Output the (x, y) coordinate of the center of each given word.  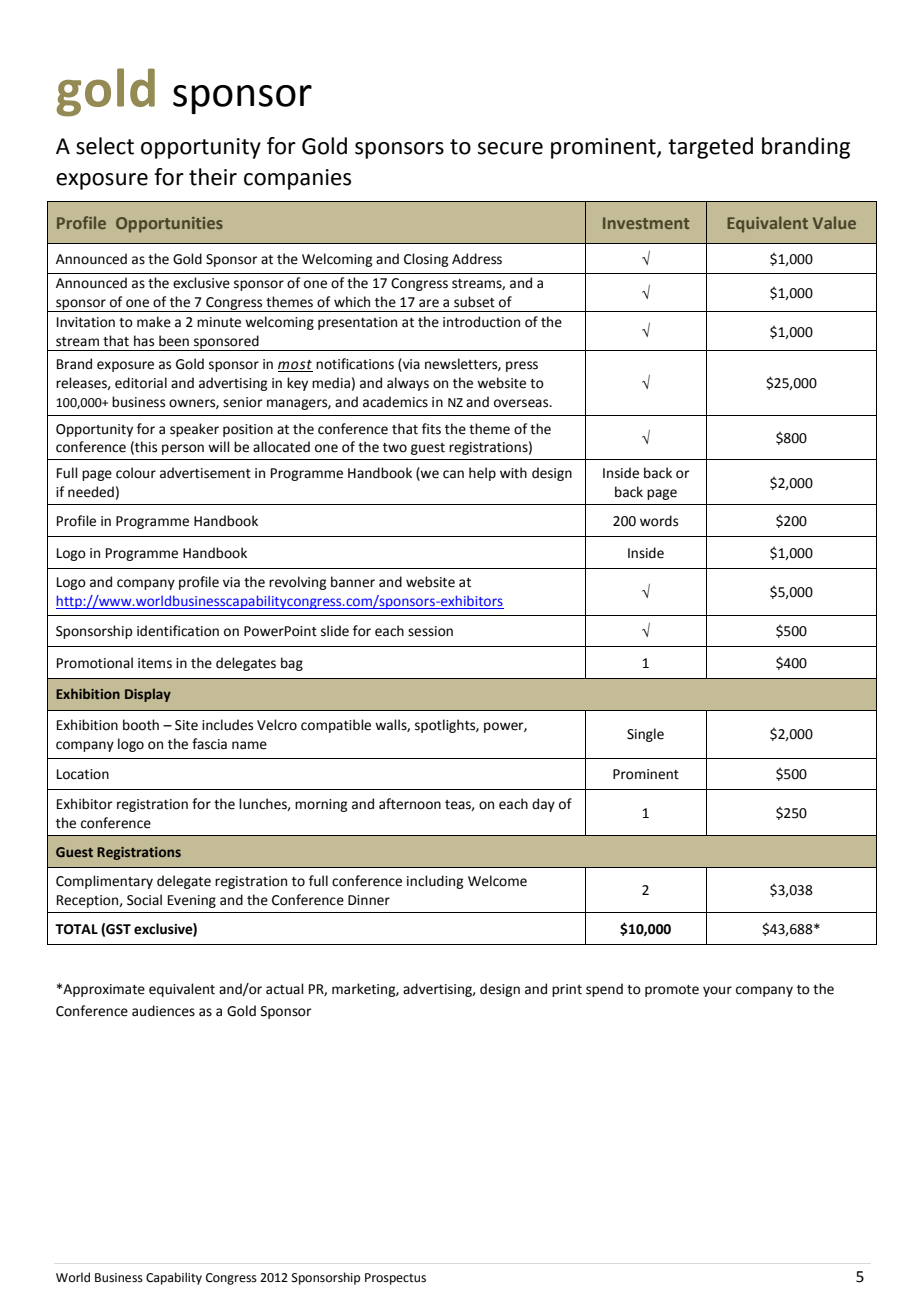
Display (148, 695)
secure (510, 148)
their (213, 177)
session (430, 631)
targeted (710, 148)
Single (645, 735)
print (567, 990)
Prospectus (395, 1279)
